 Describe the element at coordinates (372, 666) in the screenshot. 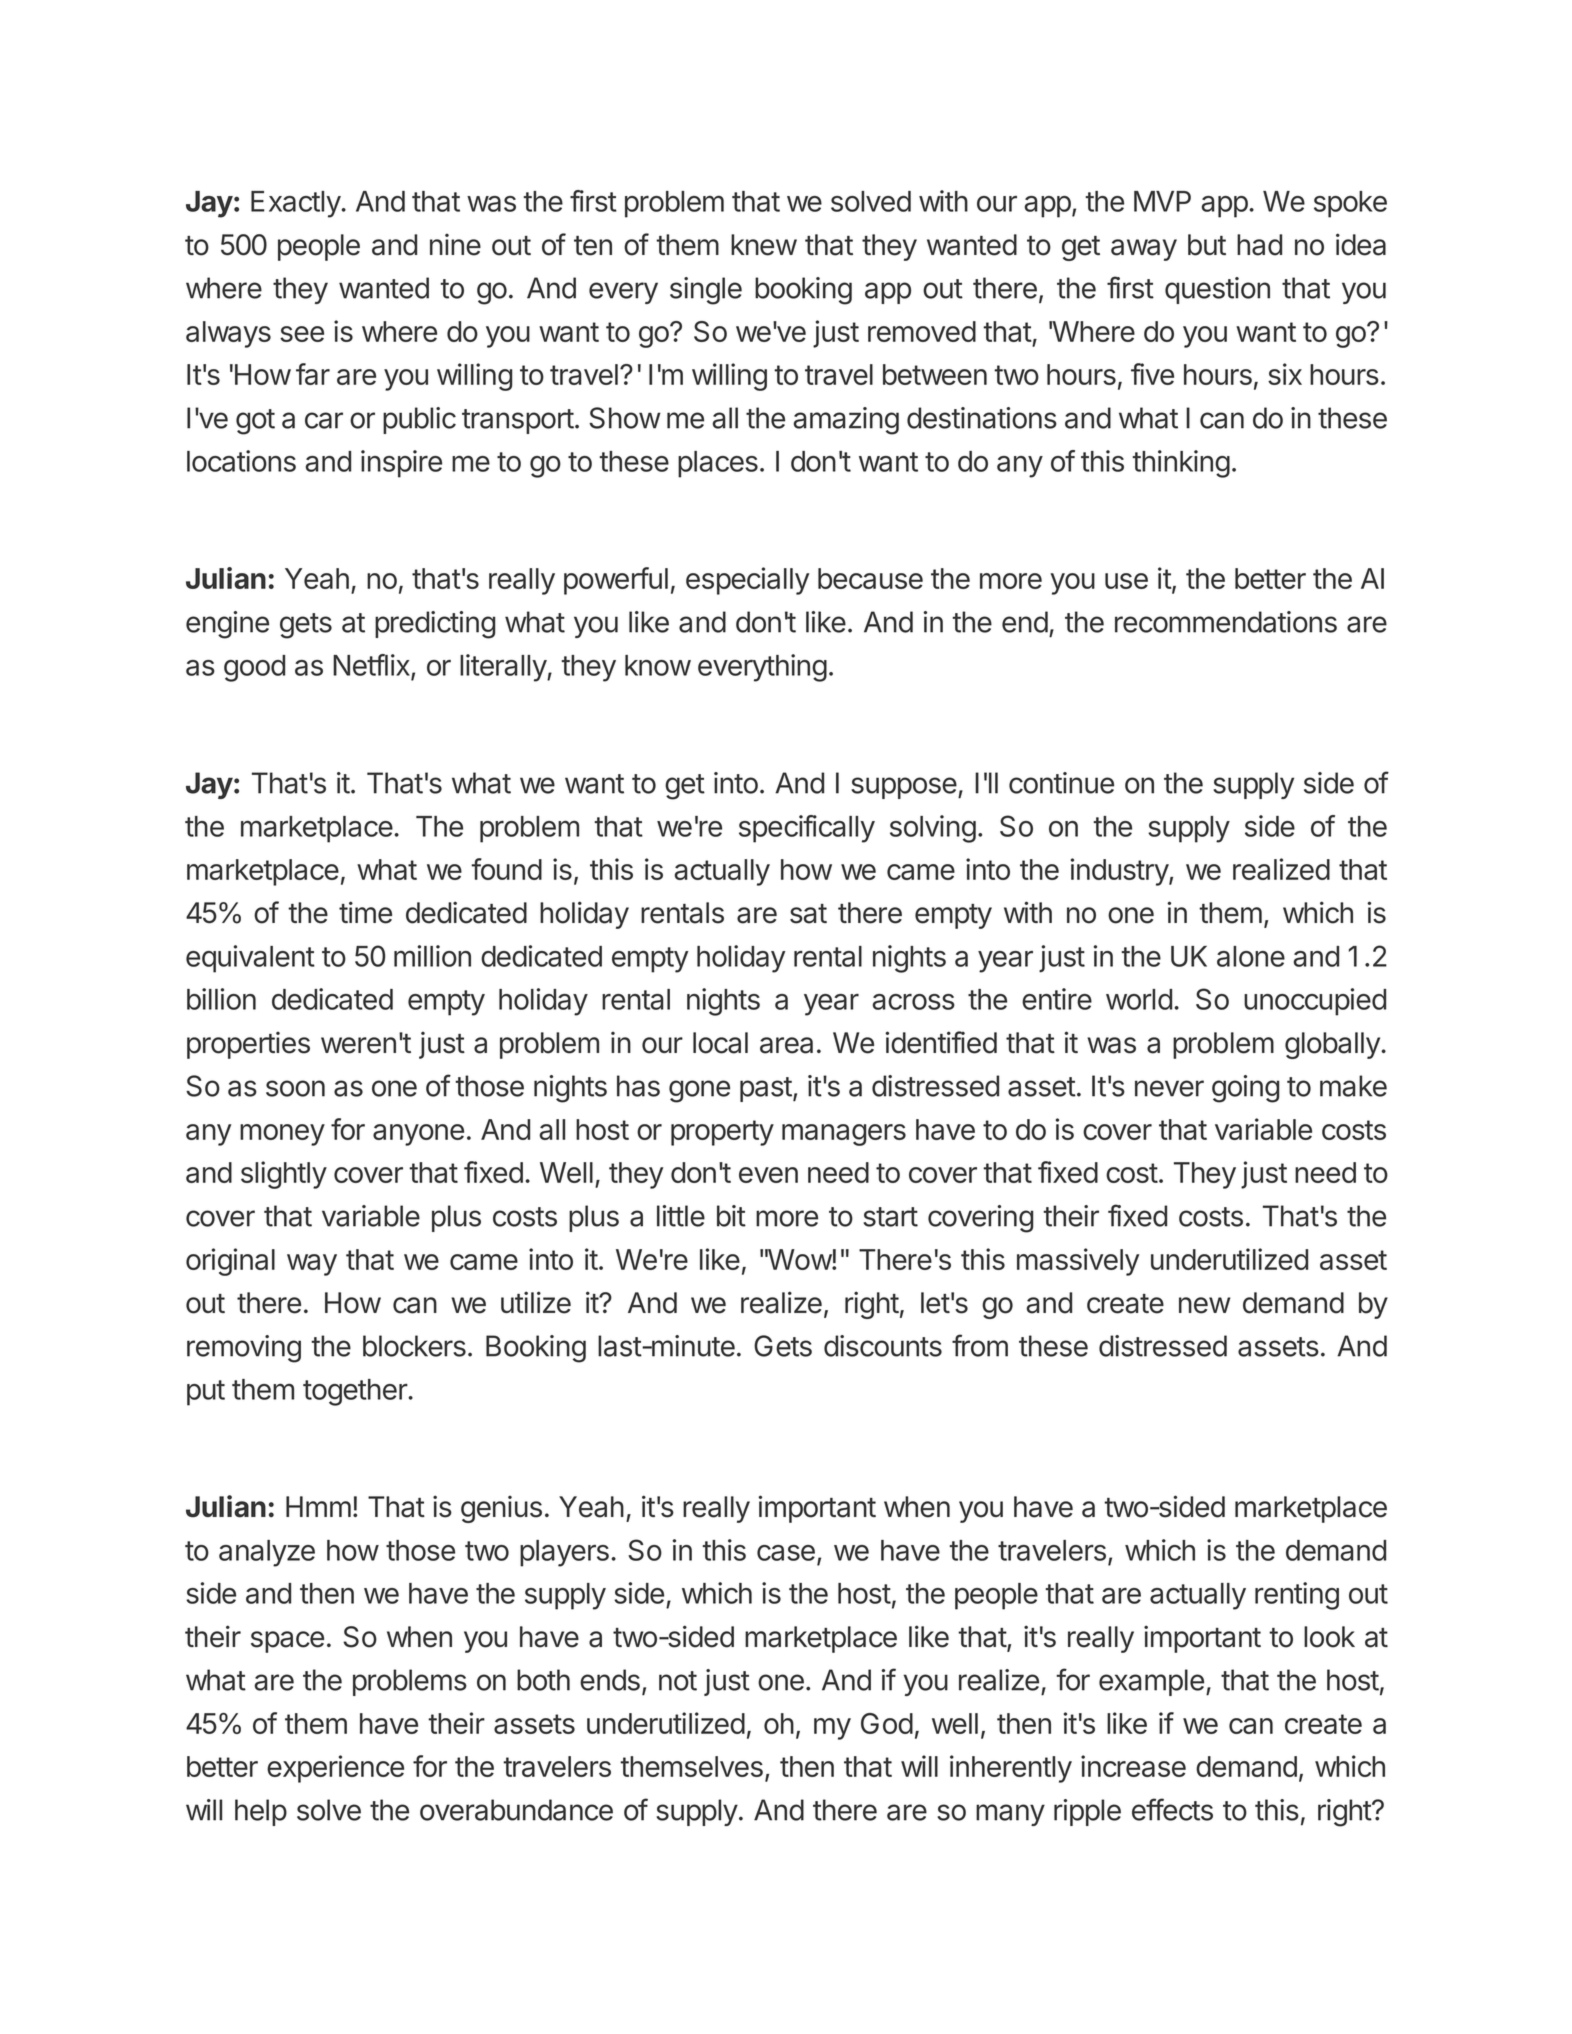

I see `Netflix` at that location.
